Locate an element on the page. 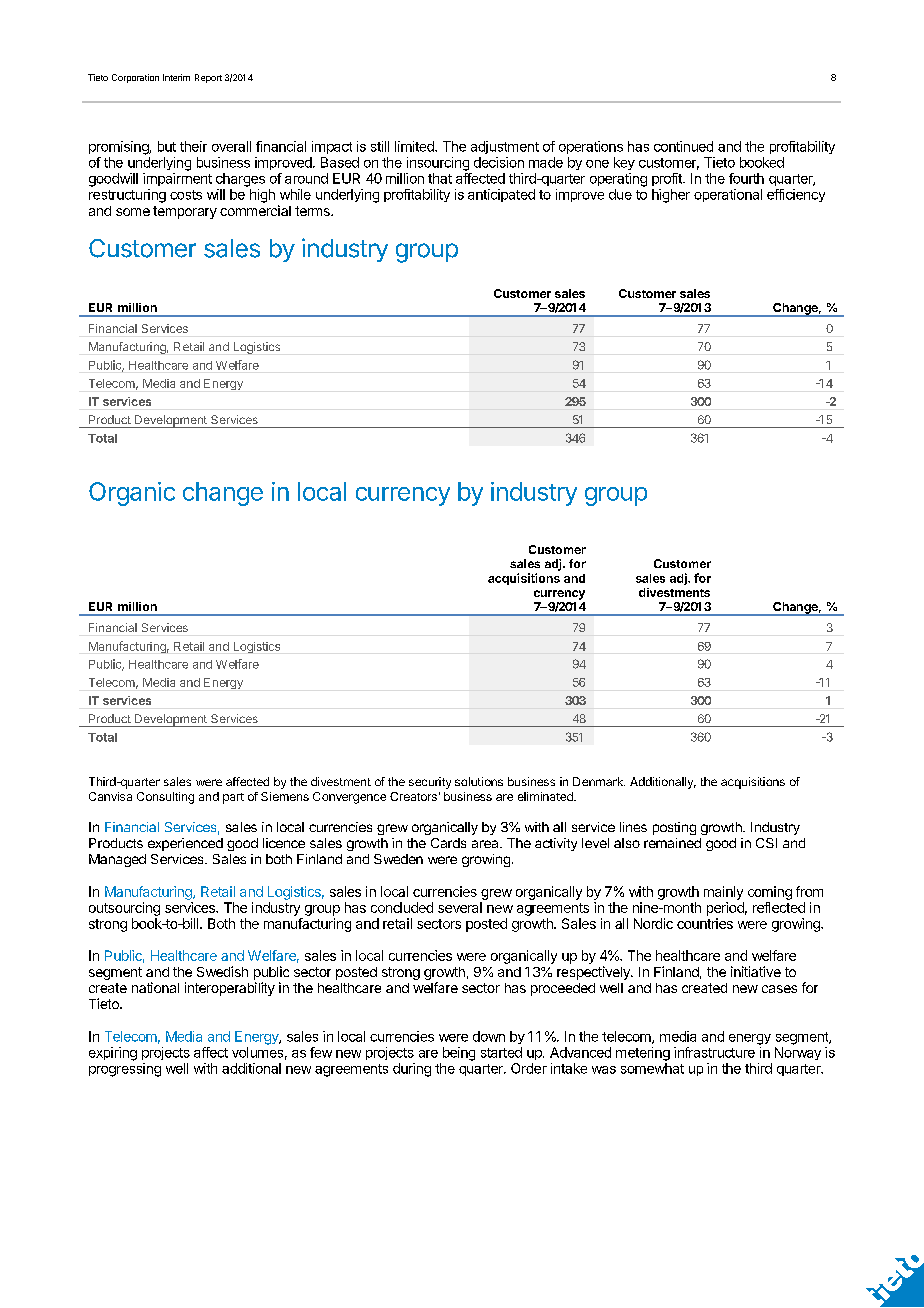 The height and width of the document is (1308, 924). Denmark is located at coordinates (599, 781).
